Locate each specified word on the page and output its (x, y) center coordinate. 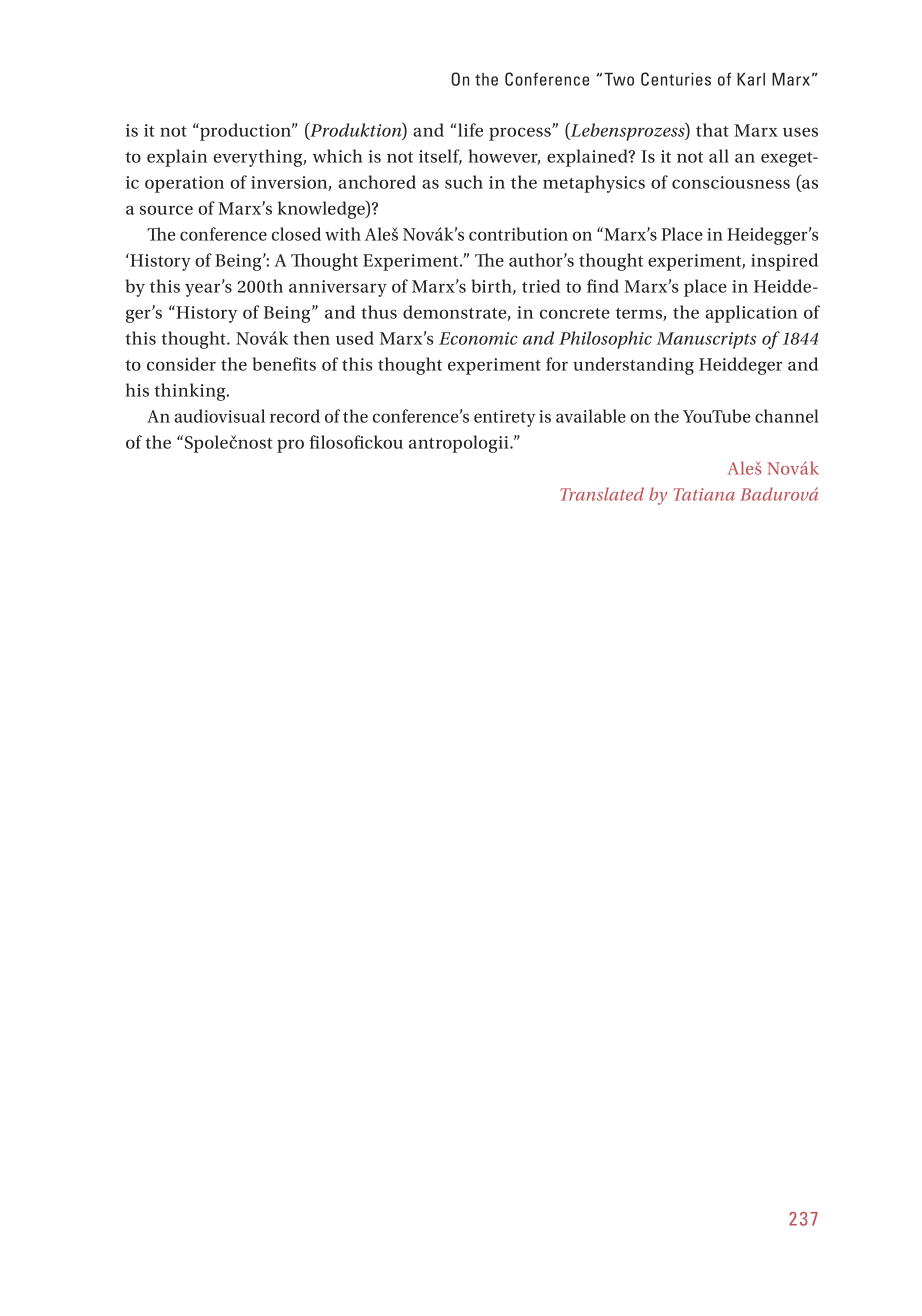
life (470, 130)
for (557, 364)
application (751, 314)
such (464, 182)
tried (541, 286)
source (166, 210)
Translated (602, 494)
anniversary (338, 288)
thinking (191, 392)
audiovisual (219, 416)
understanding (633, 366)
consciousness (731, 182)
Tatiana (704, 494)
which (338, 156)
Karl (751, 79)
